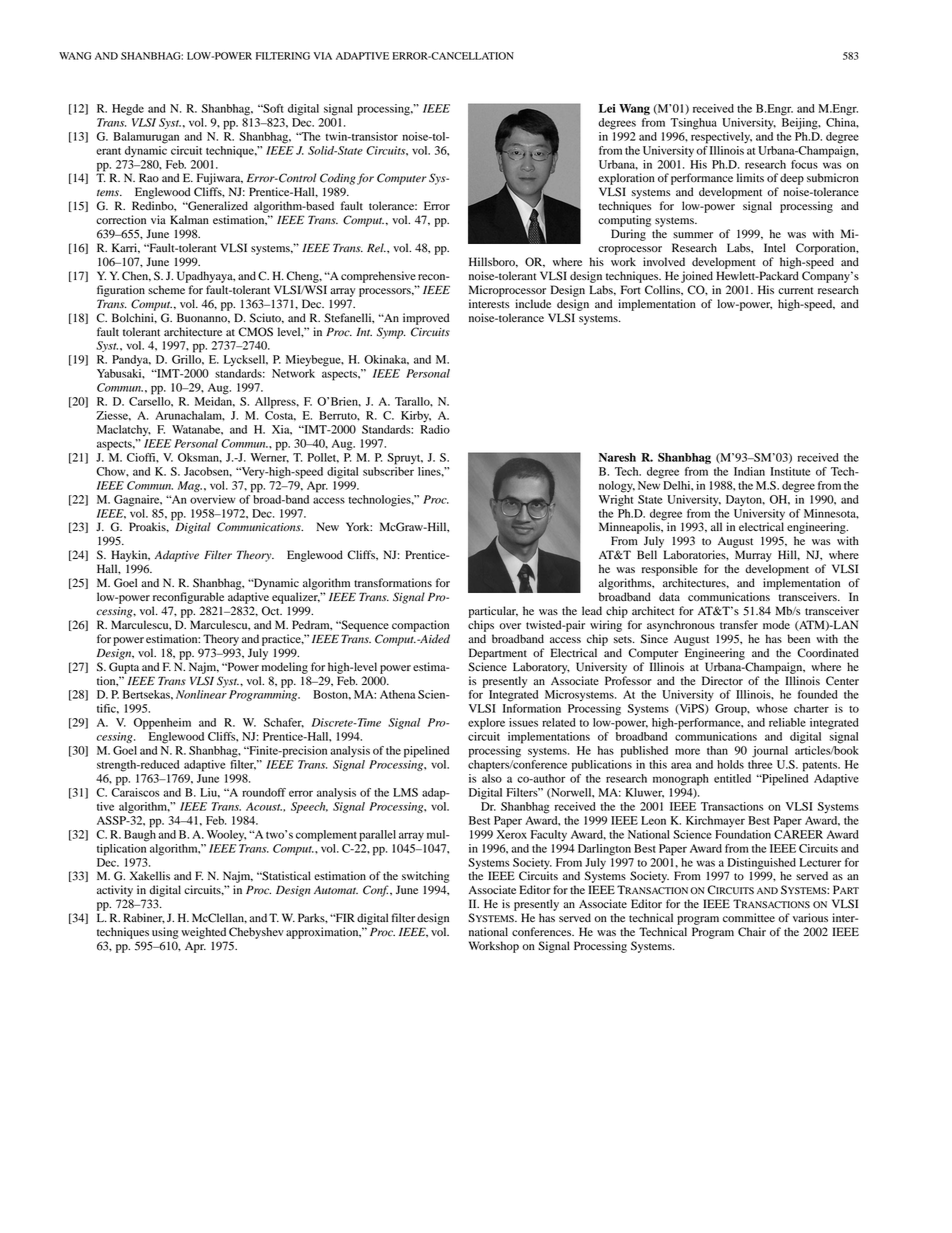  Describe the element at coordinates (693, 124) in the screenshot. I see `Tsinghua` at that location.
